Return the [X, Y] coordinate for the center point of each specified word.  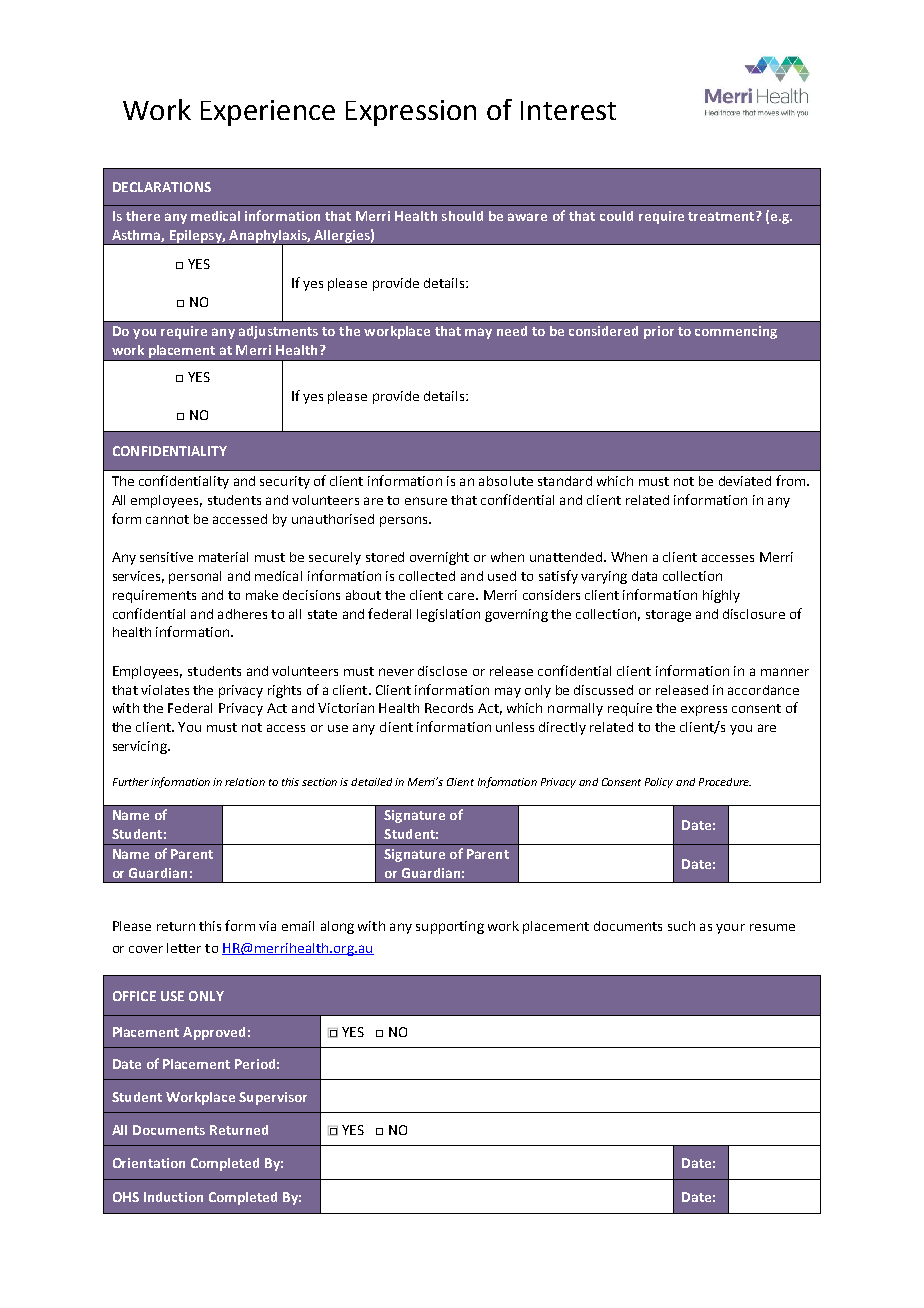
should [462, 216]
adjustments [278, 332]
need [512, 331]
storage [668, 616]
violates [165, 690]
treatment [722, 216]
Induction [173, 1197]
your [730, 929]
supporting [450, 927]
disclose [442, 671]
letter [184, 948]
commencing [736, 332]
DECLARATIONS [162, 187]
